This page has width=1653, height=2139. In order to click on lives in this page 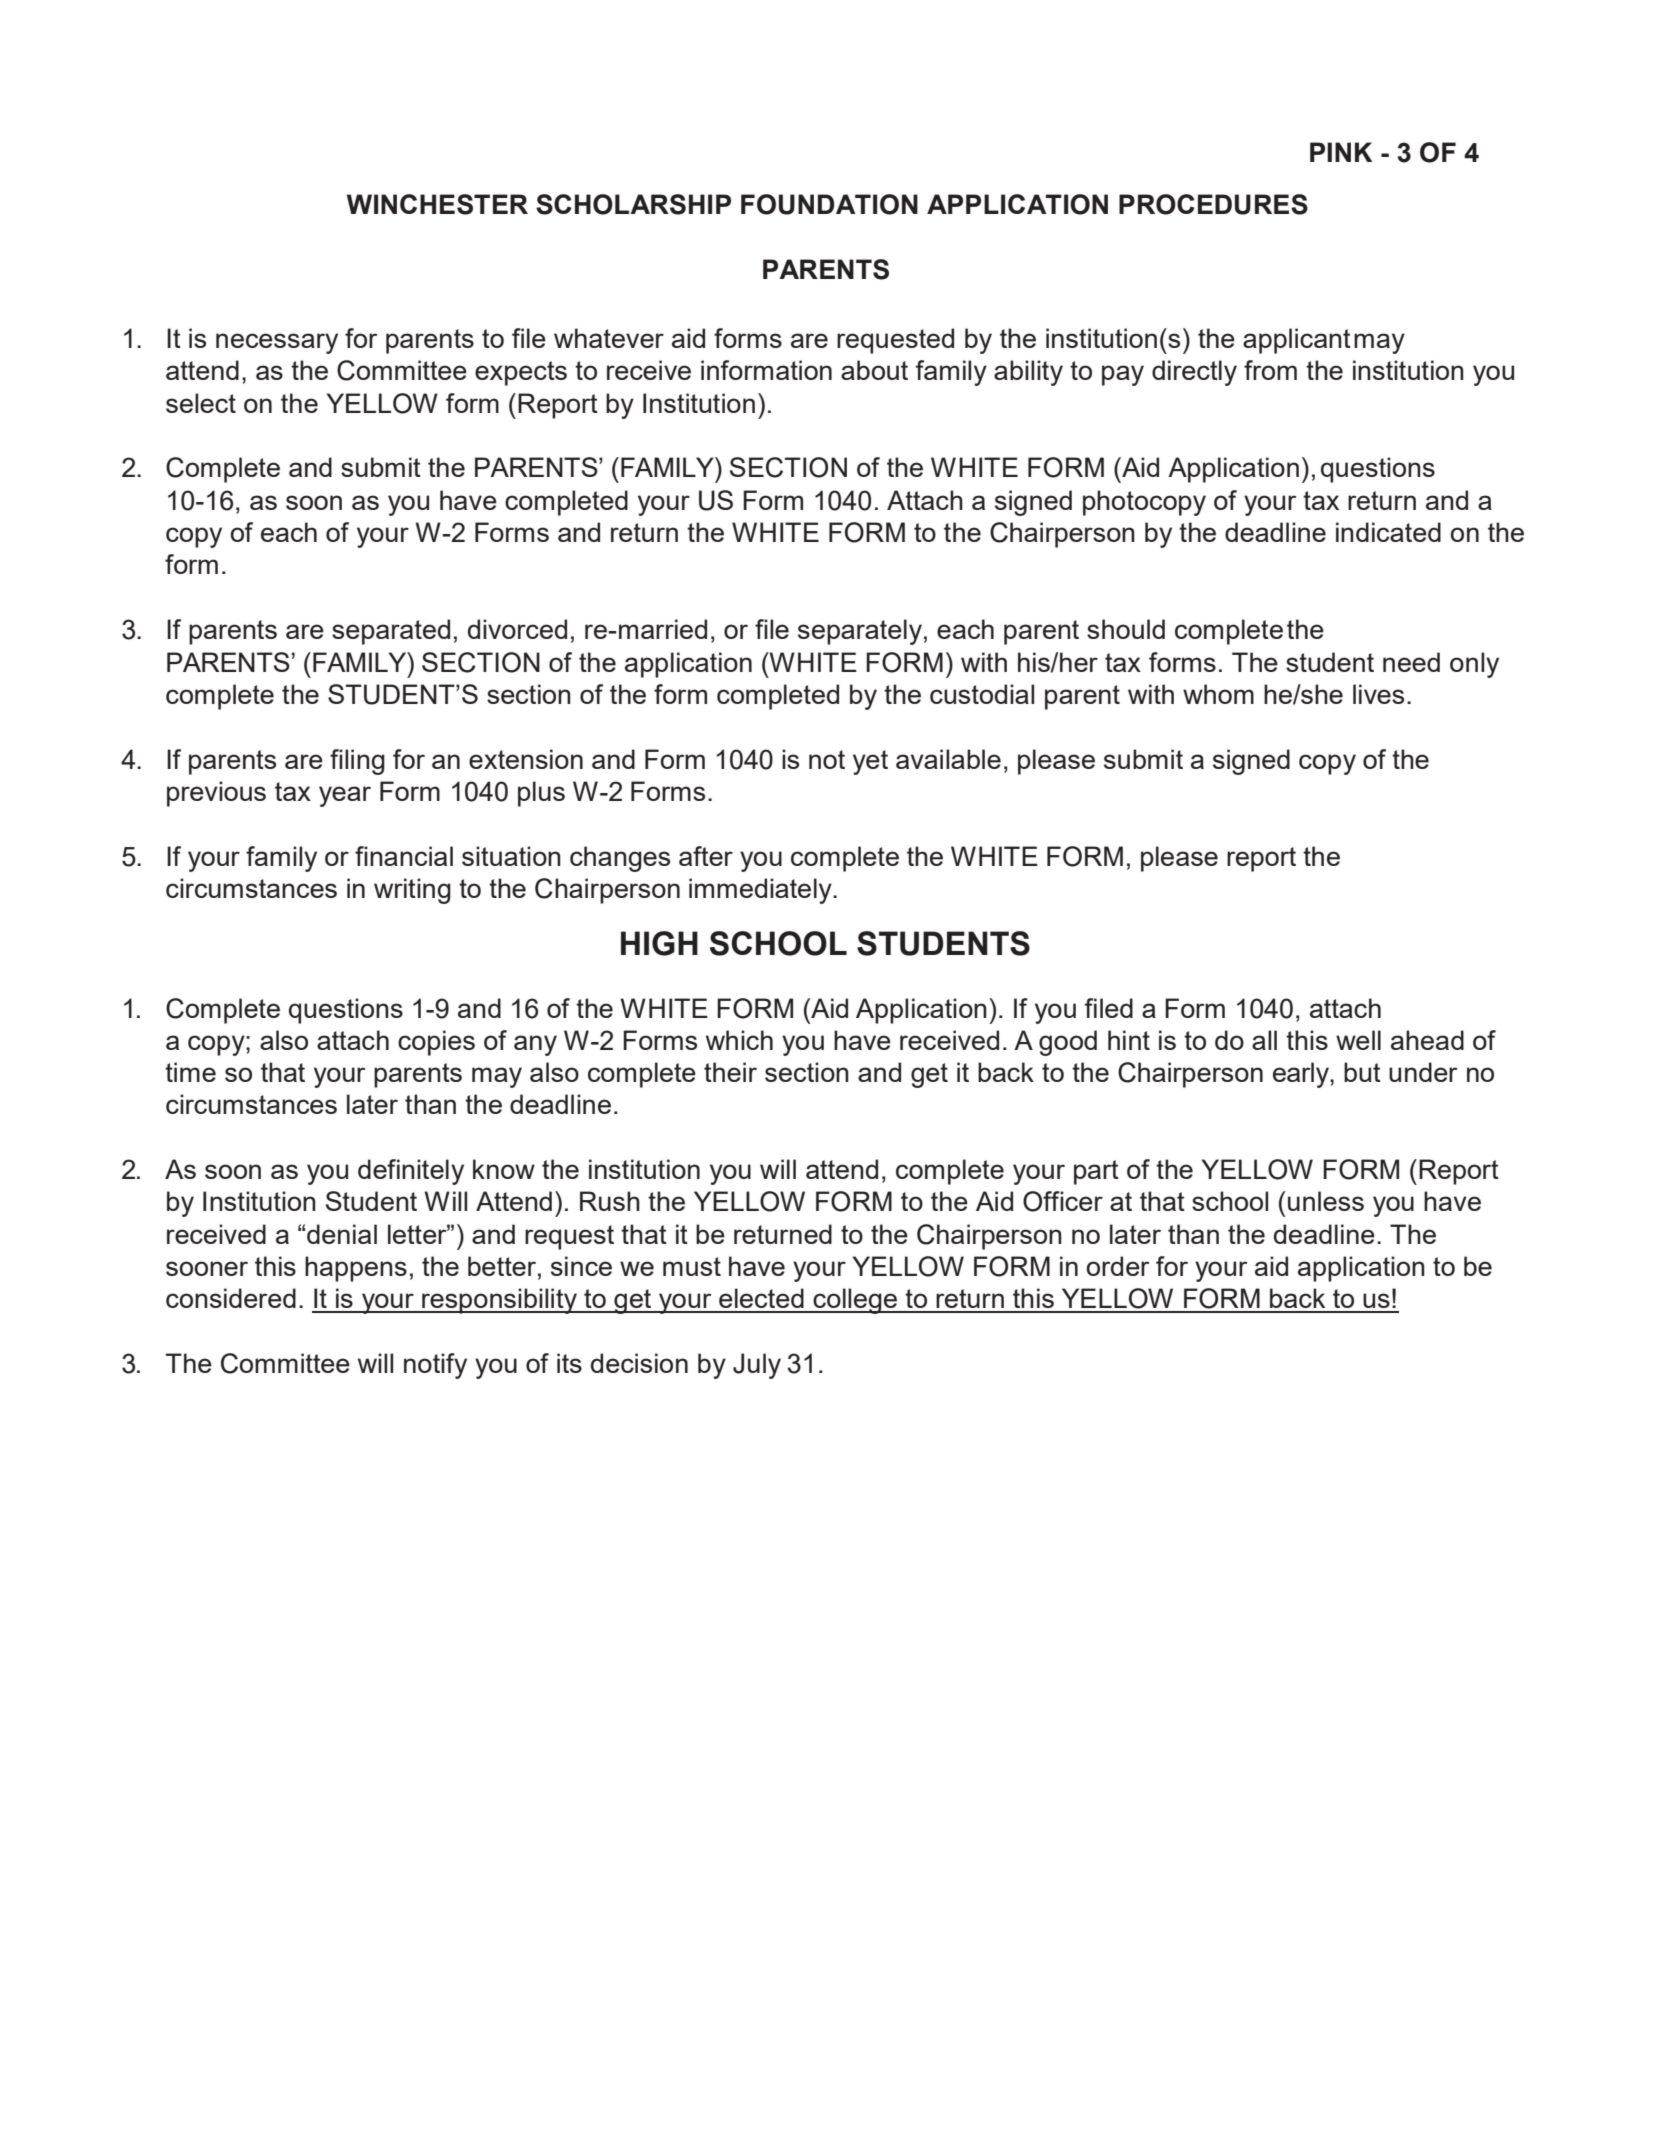, I will do `click(1378, 694)`.
